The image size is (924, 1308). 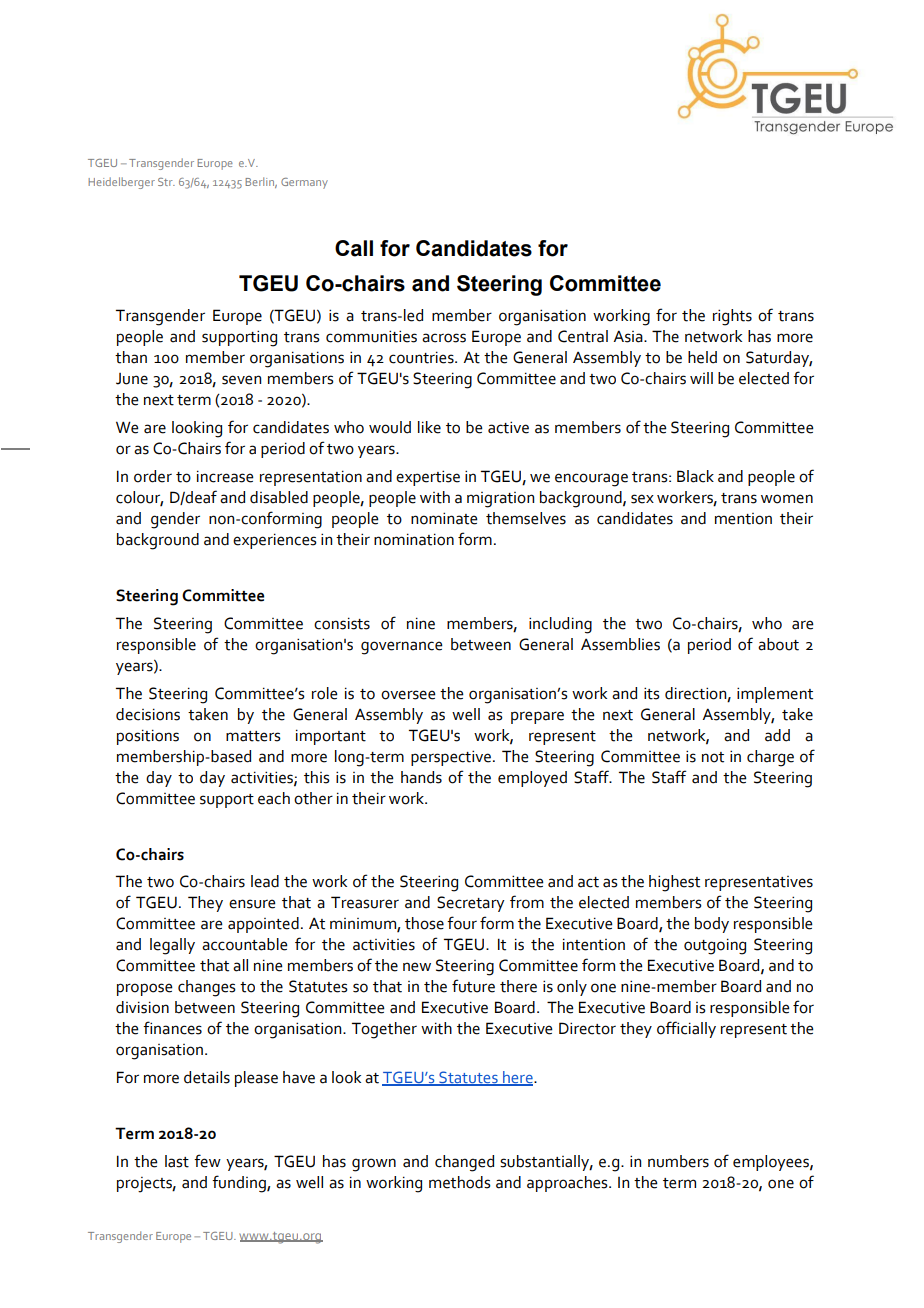 I want to click on nominate, so click(x=444, y=518).
